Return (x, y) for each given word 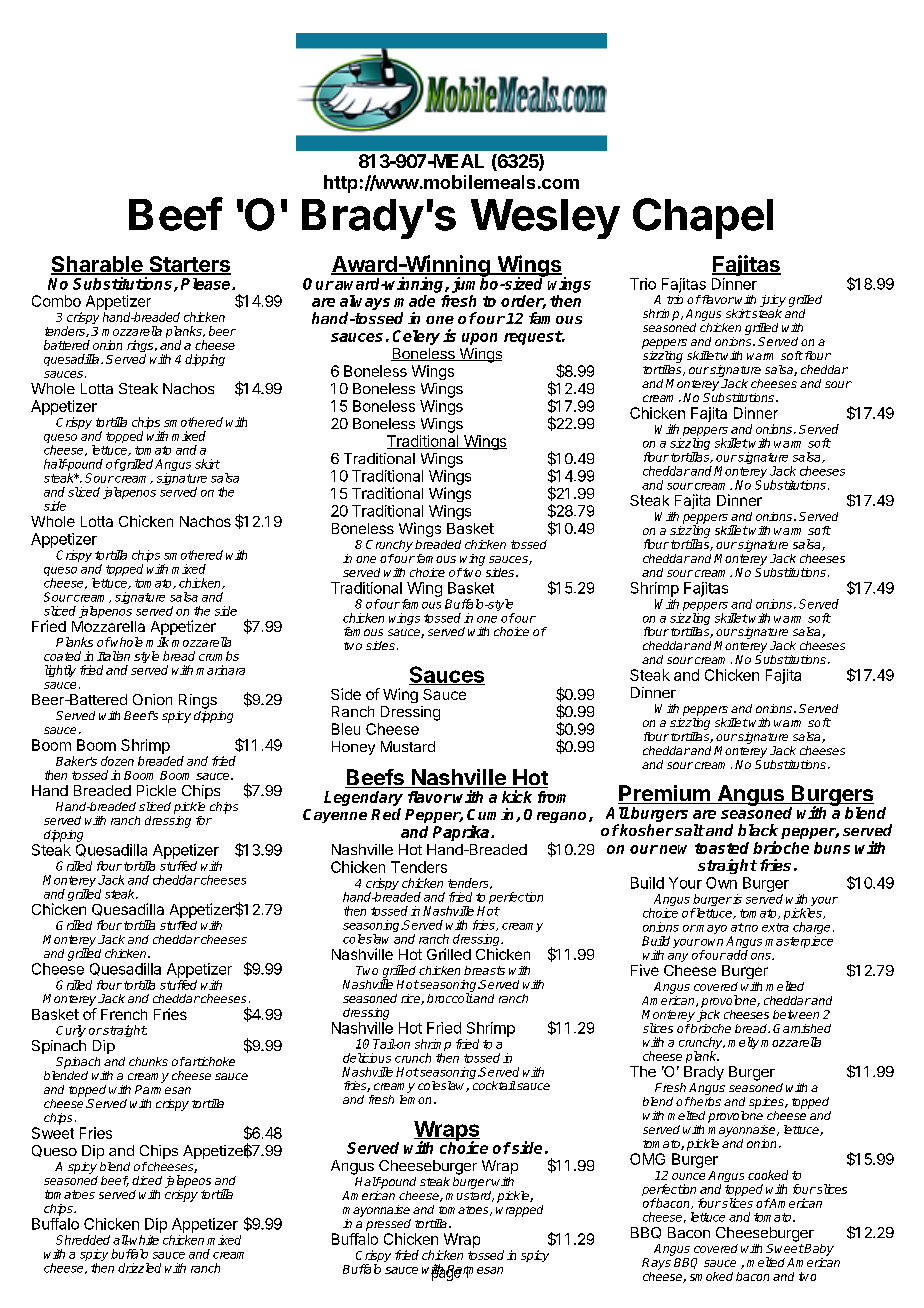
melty (743, 1043)
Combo (56, 301)
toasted (722, 848)
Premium (665, 794)
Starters (189, 265)
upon (479, 339)
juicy (773, 301)
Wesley (545, 219)
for (204, 820)
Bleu (346, 729)
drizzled (139, 1268)
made (414, 301)
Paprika (462, 833)
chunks (148, 1061)
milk (157, 642)
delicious (367, 1058)
